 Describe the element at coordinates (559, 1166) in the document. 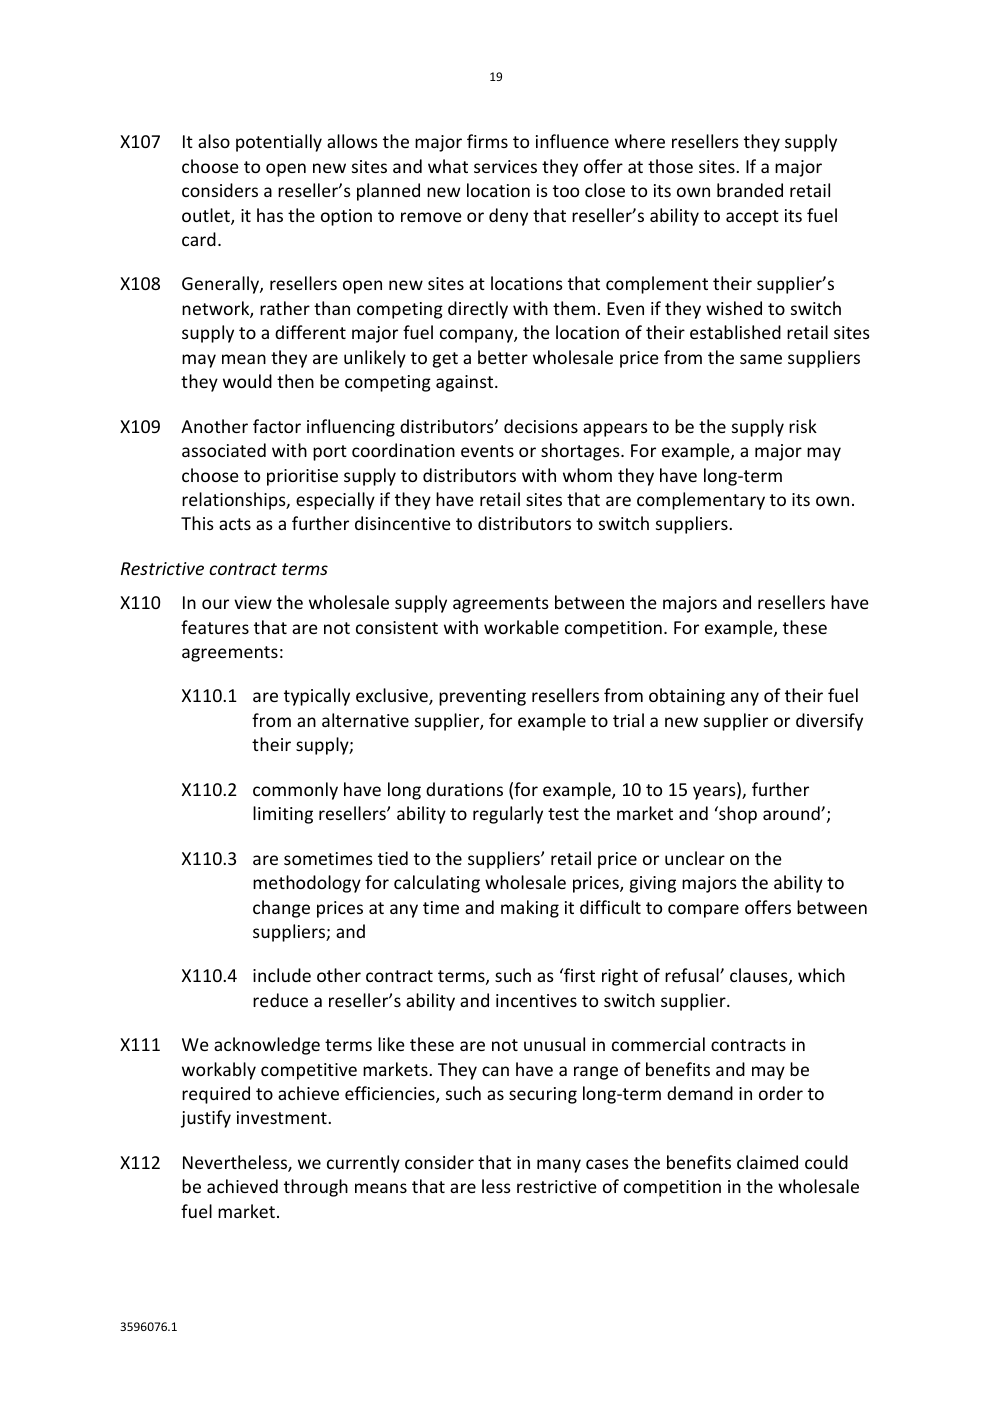

I see `many` at that location.
